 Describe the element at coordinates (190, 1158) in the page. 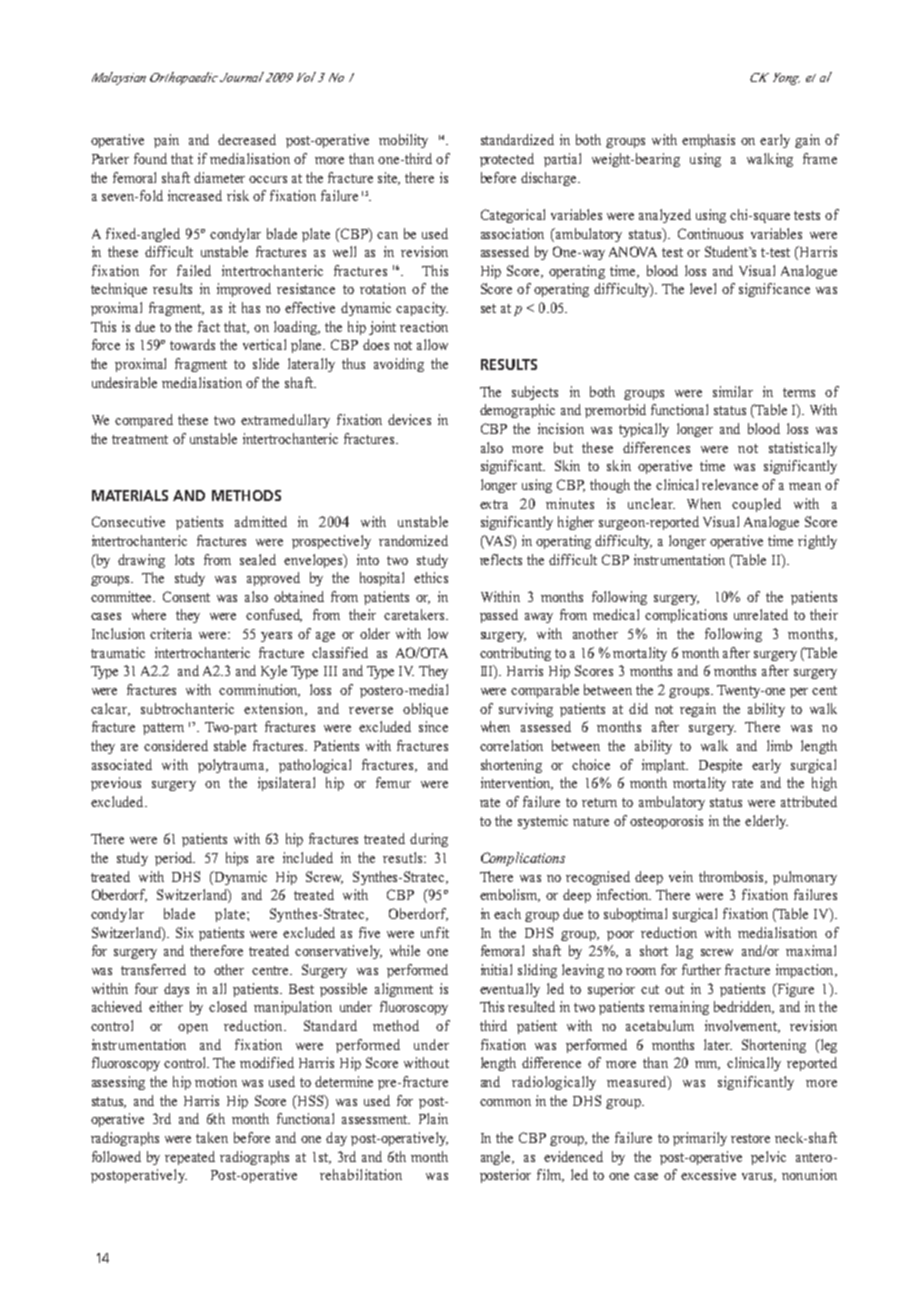

I see `repeated` at that location.
